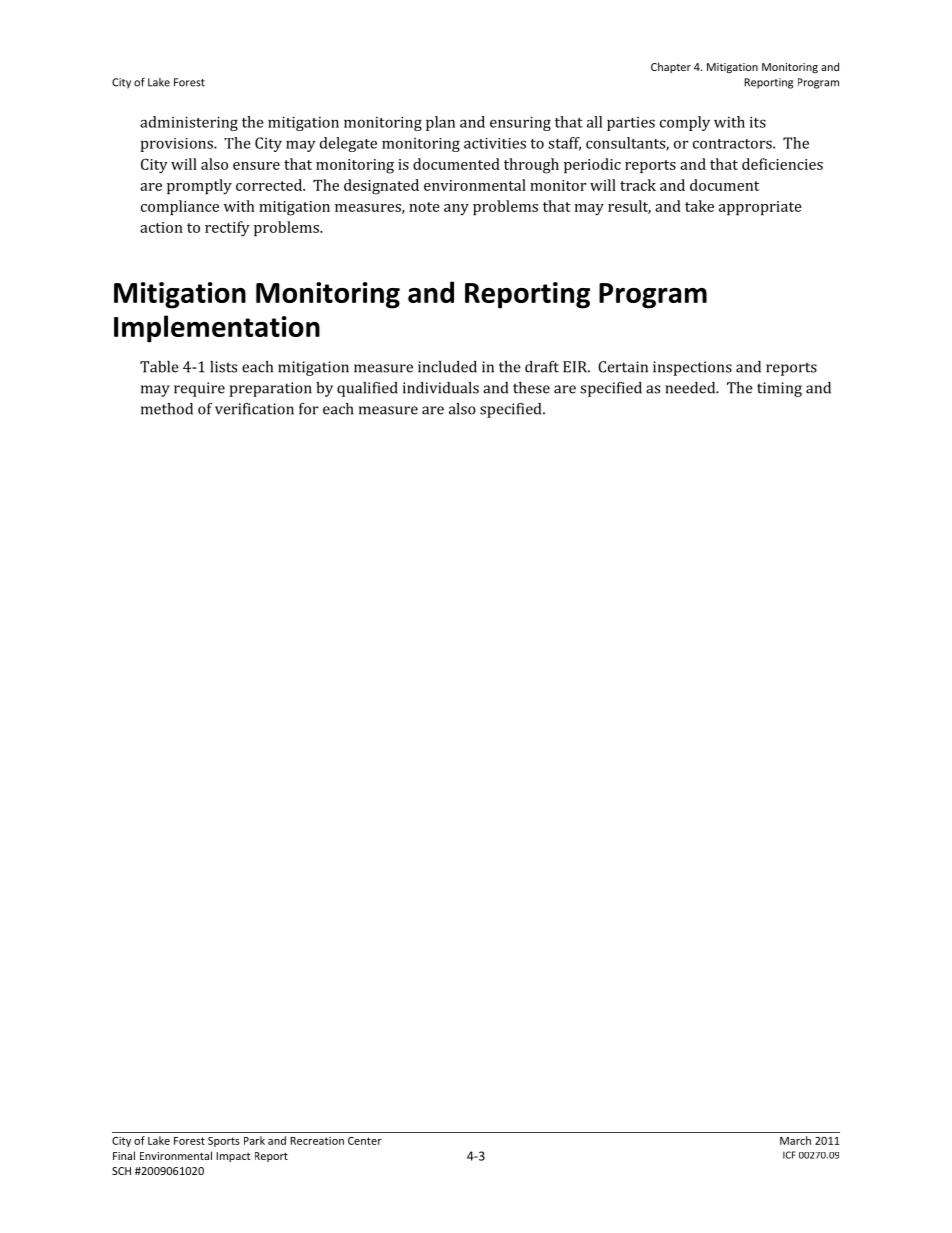  What do you see at coordinates (365, 1141) in the document?
I see `Center` at bounding box center [365, 1141].
